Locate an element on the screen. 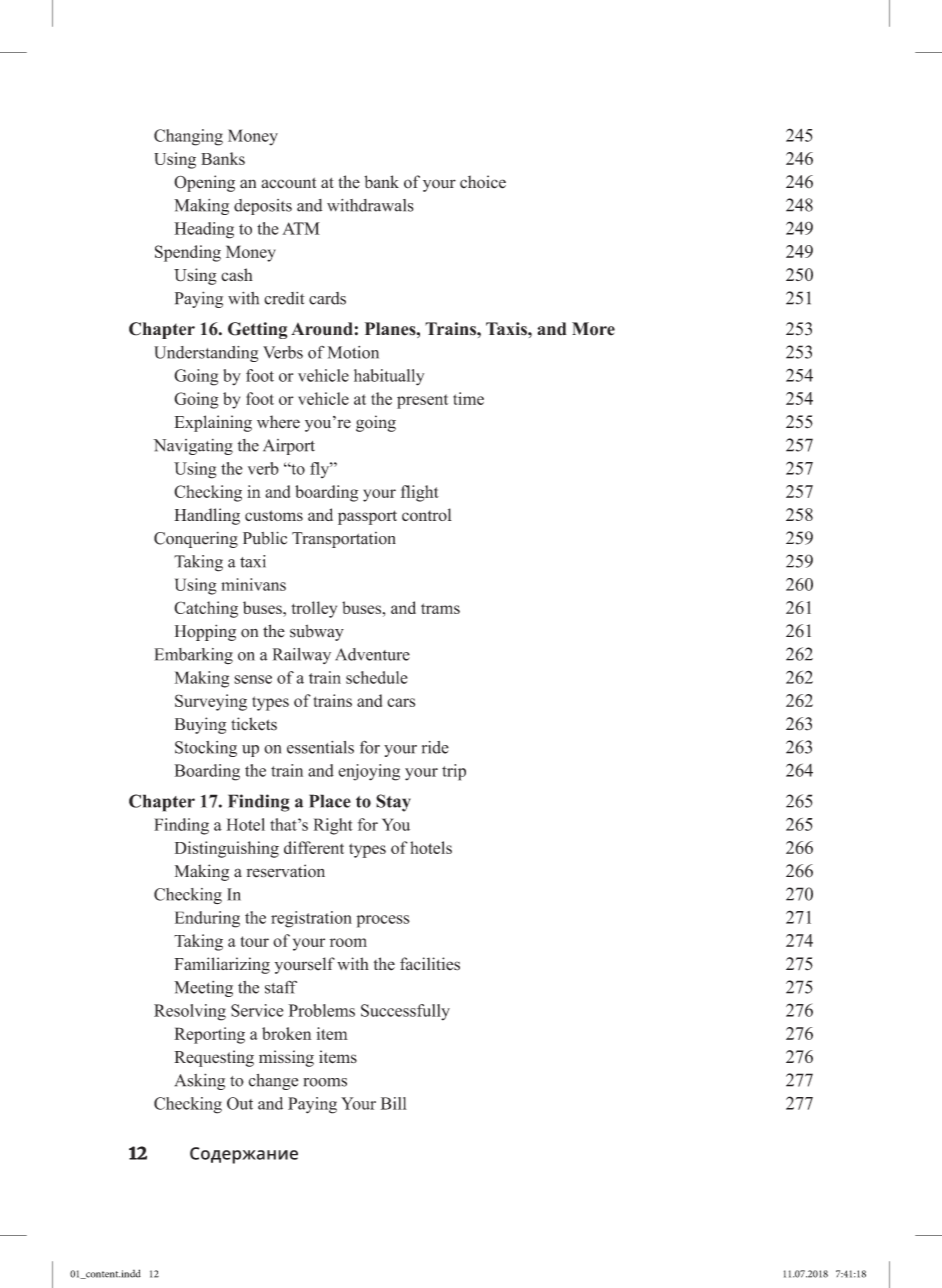  time is located at coordinates (468, 398).
